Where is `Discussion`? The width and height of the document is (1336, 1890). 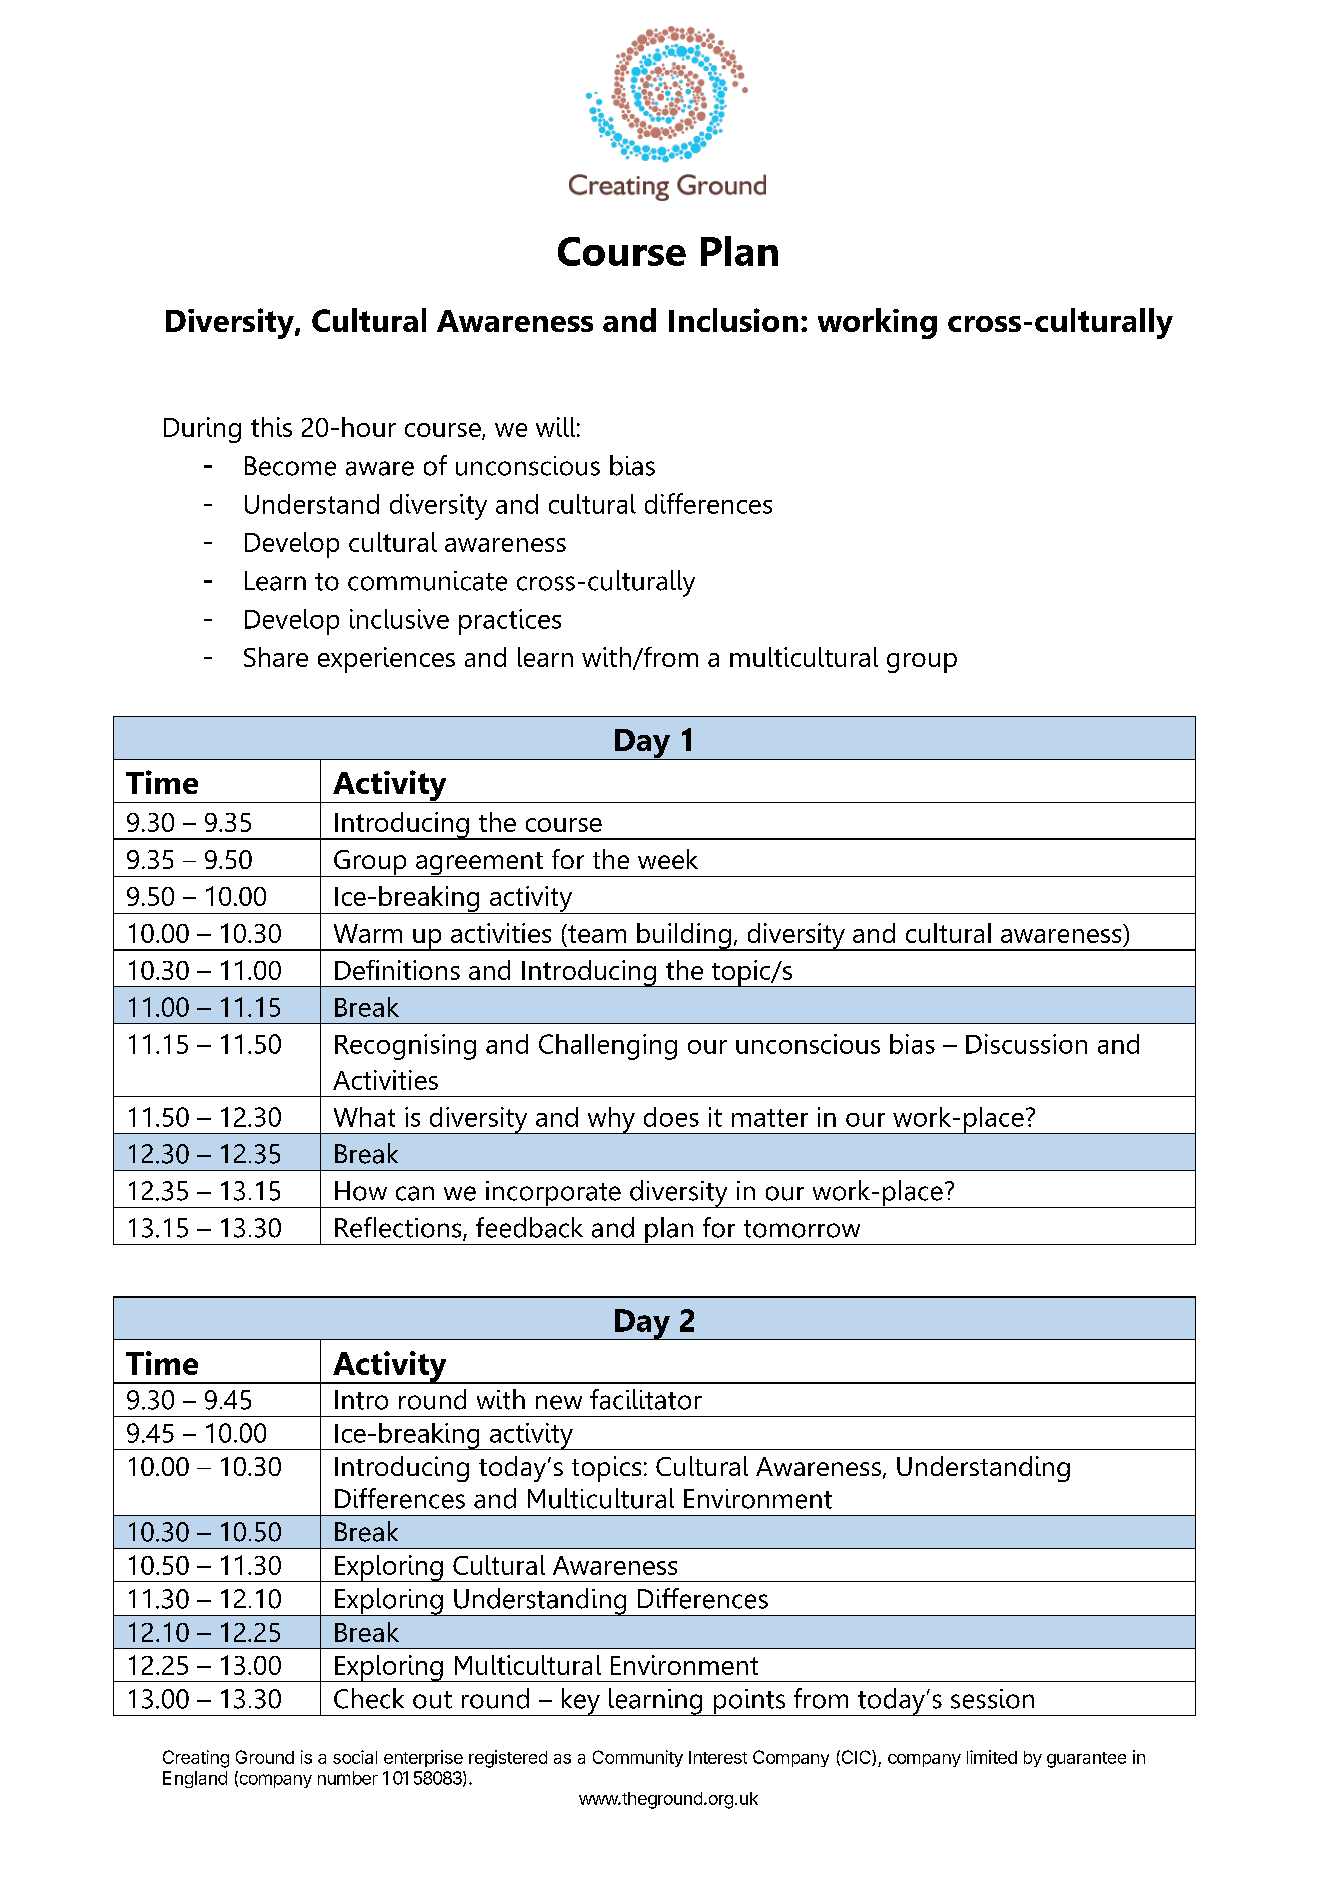
Discussion is located at coordinates (1026, 1044).
